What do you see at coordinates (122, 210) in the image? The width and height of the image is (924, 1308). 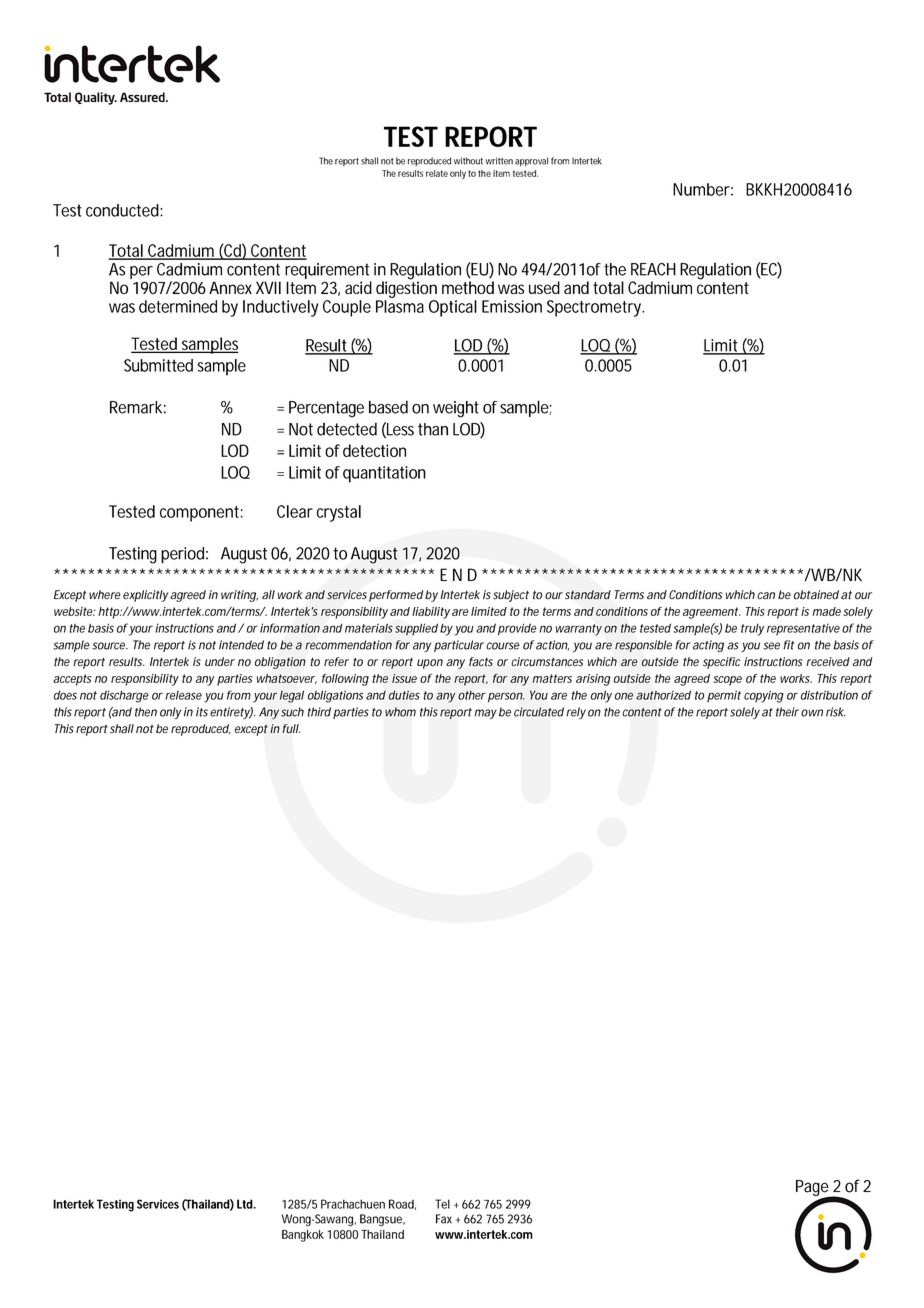 I see `conducted` at bounding box center [122, 210].
